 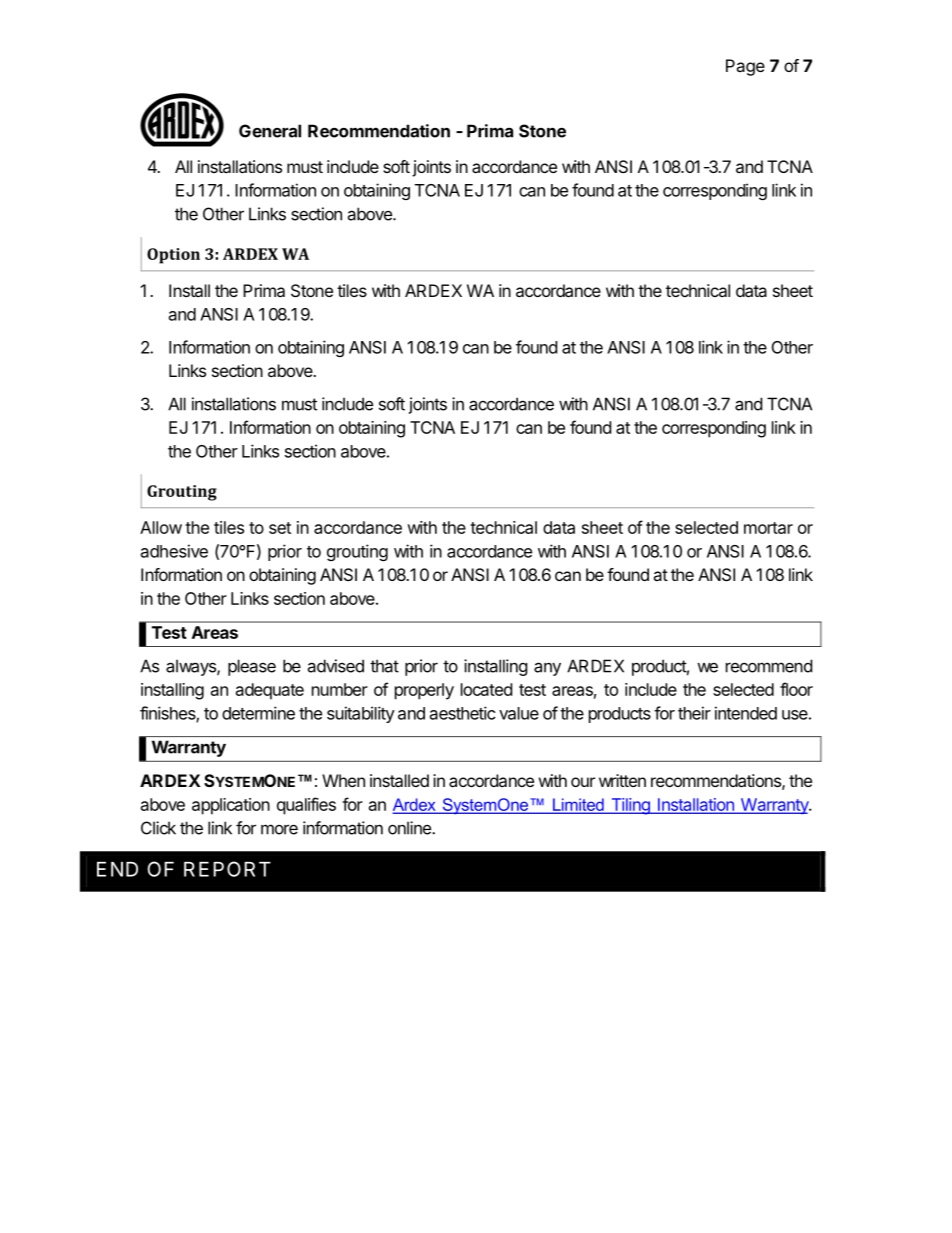 What do you see at coordinates (252, 667) in the screenshot?
I see `please` at bounding box center [252, 667].
